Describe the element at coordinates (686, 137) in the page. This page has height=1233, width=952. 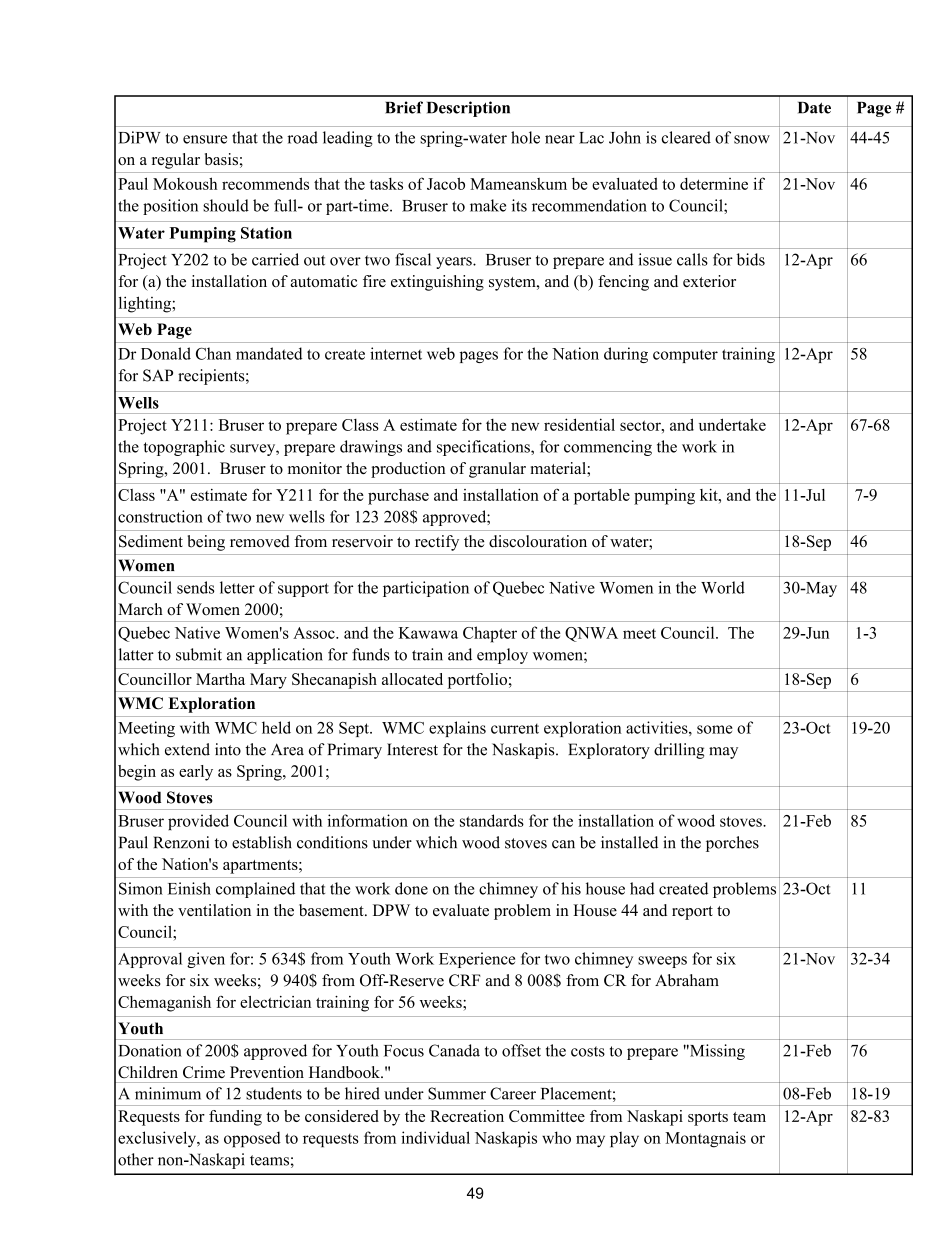
I see `cleared` at that location.
